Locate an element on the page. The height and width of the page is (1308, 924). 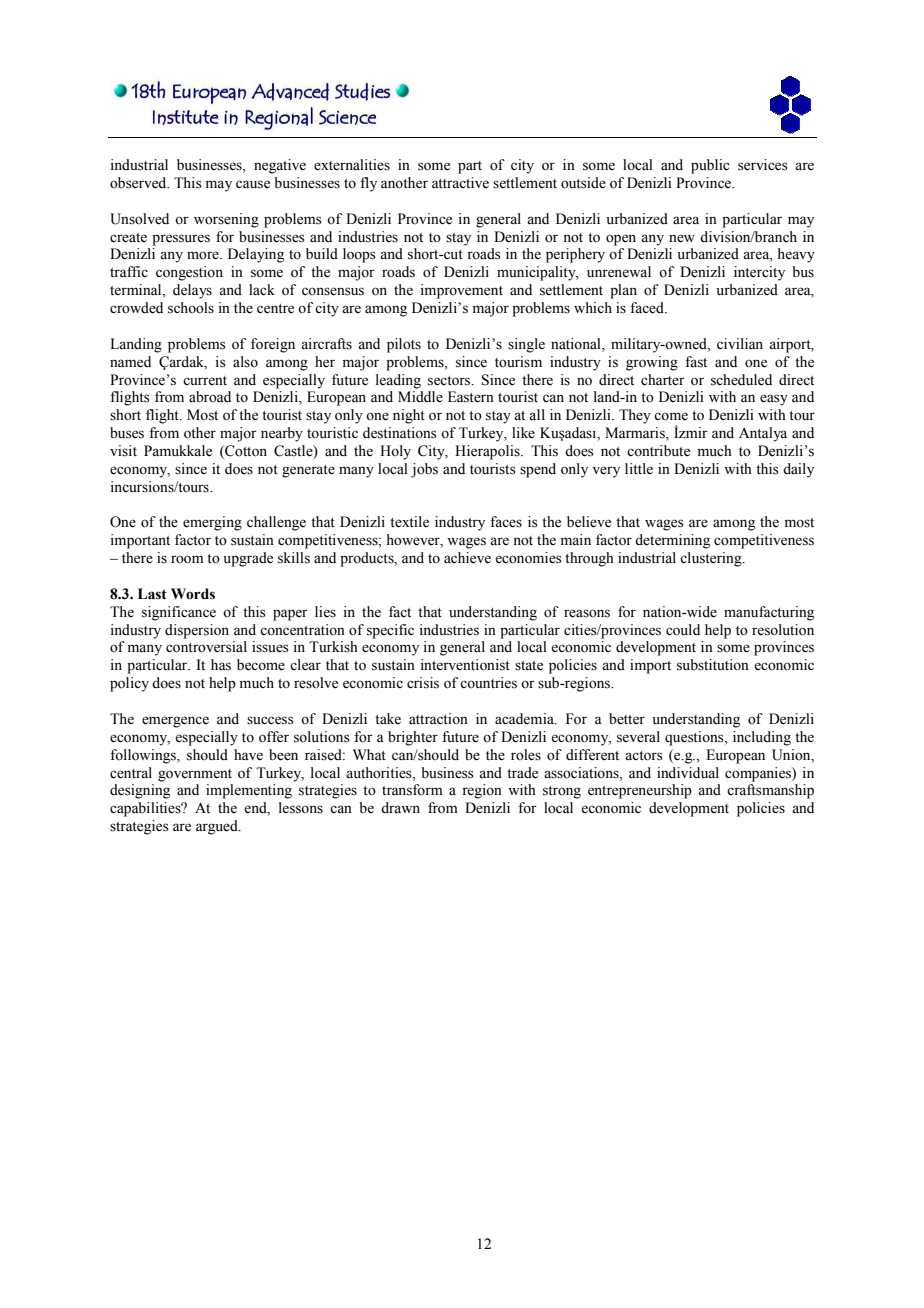
cause is located at coordinates (253, 184).
